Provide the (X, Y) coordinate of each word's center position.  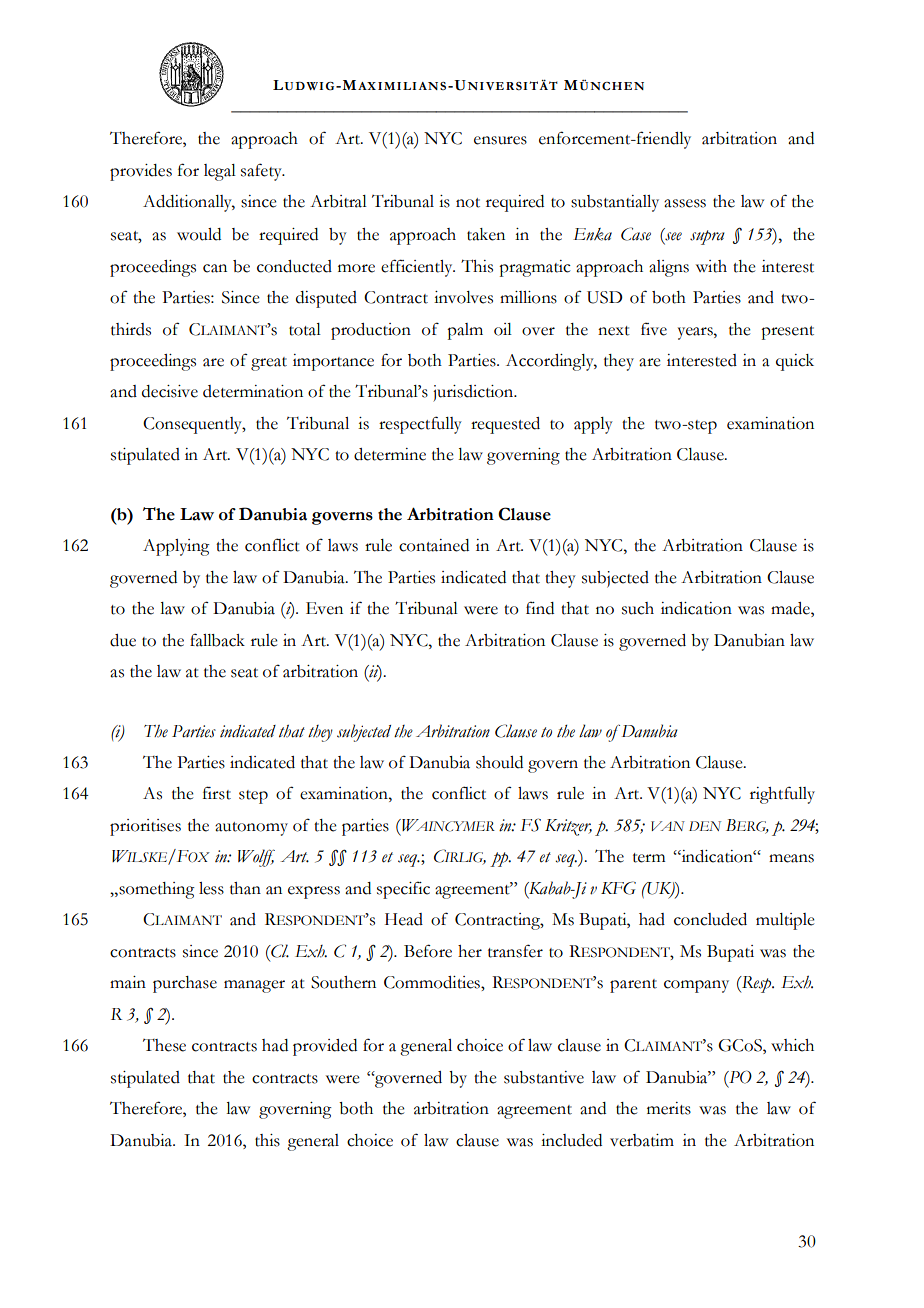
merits (669, 1108)
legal (220, 172)
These (164, 1045)
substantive (544, 1077)
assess (685, 203)
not (468, 203)
